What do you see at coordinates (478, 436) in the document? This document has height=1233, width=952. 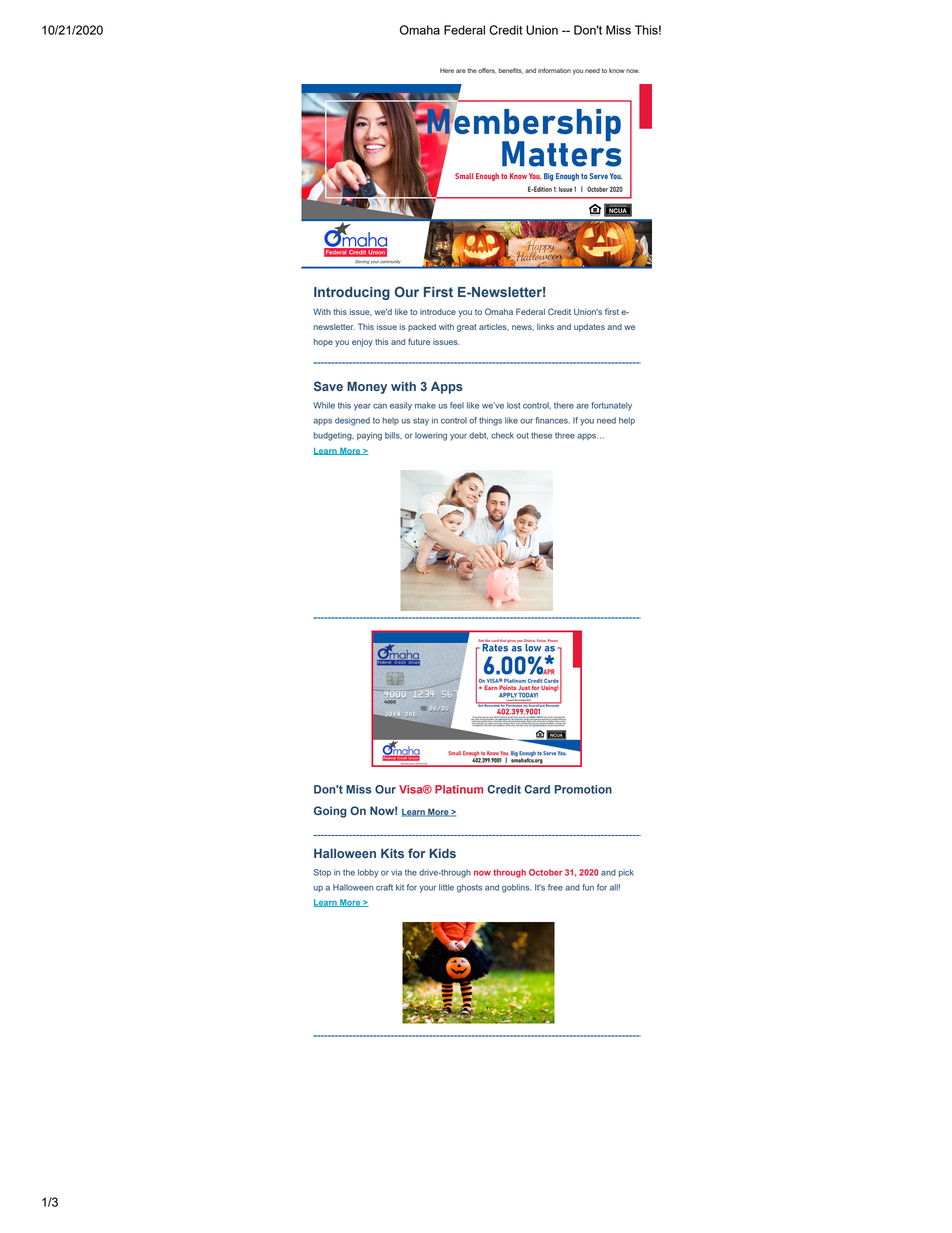 I see `debt` at bounding box center [478, 436].
